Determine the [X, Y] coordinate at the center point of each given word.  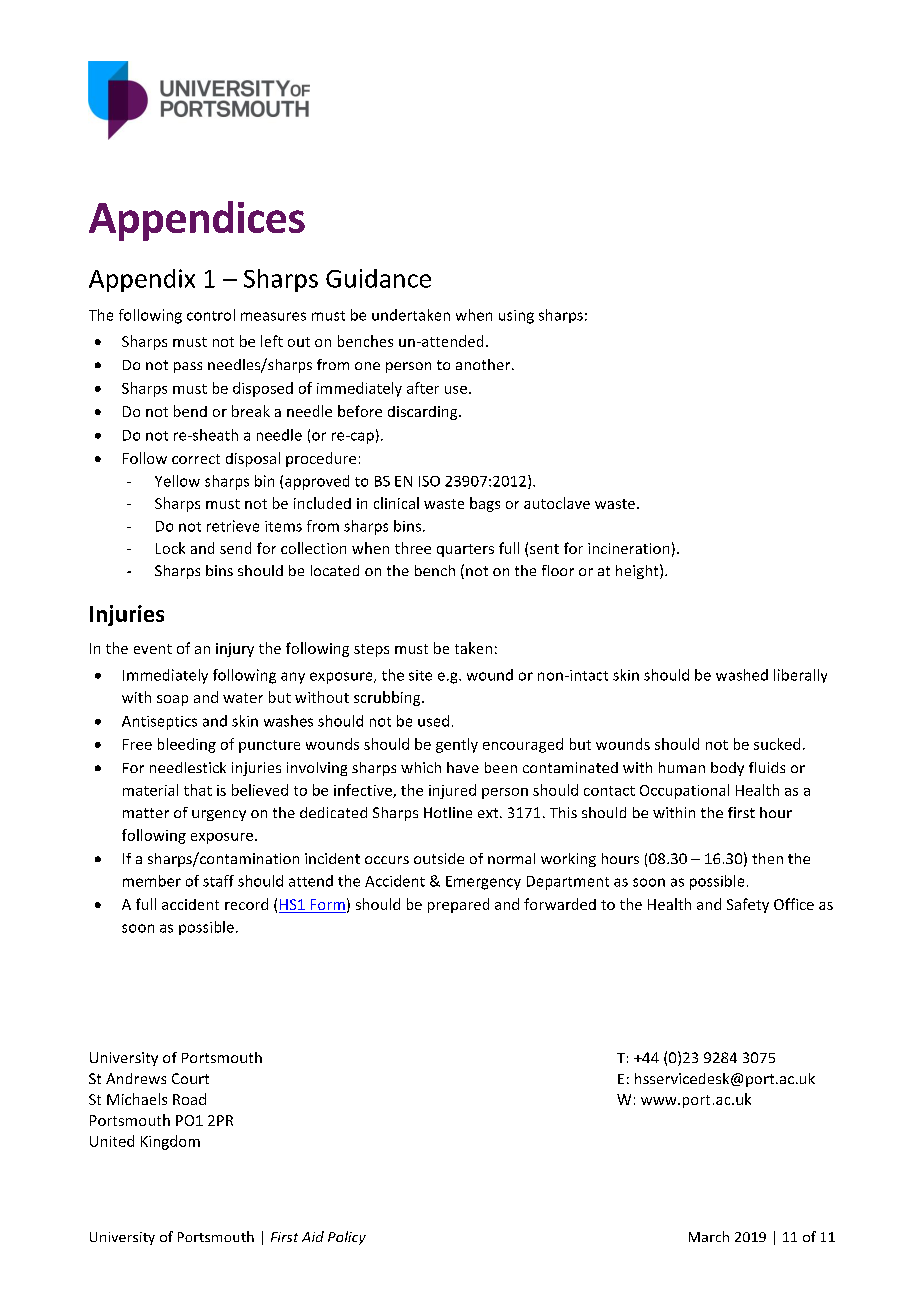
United [112, 1141]
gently [457, 745]
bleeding [187, 745]
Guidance [378, 278]
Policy [347, 1238]
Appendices [197, 221]
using [516, 317]
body [727, 769]
